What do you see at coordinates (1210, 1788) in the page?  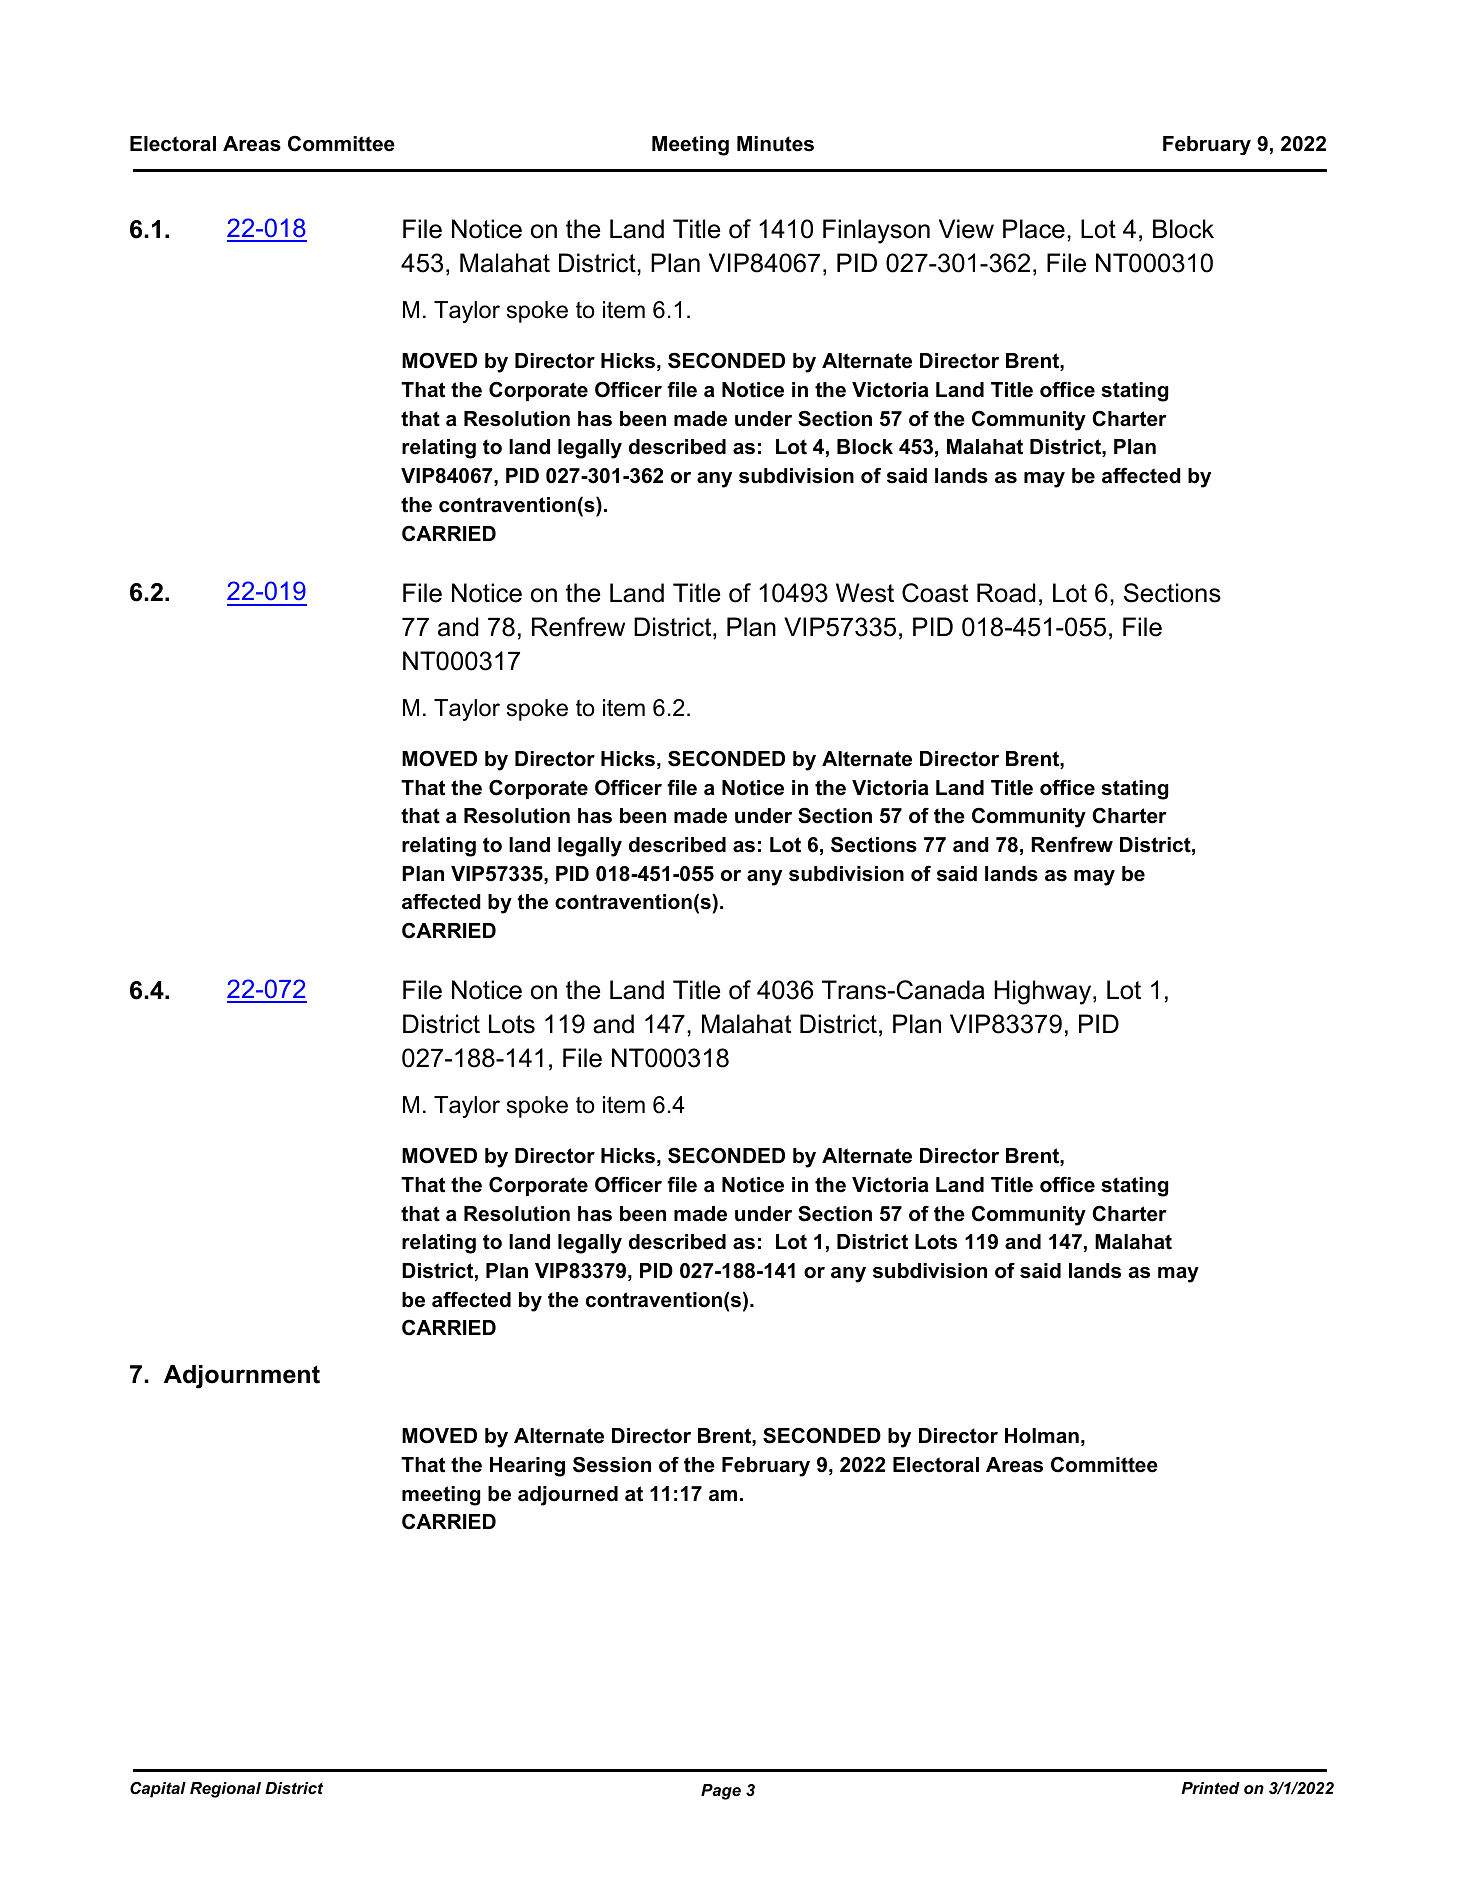 I see `Printed` at bounding box center [1210, 1788].
